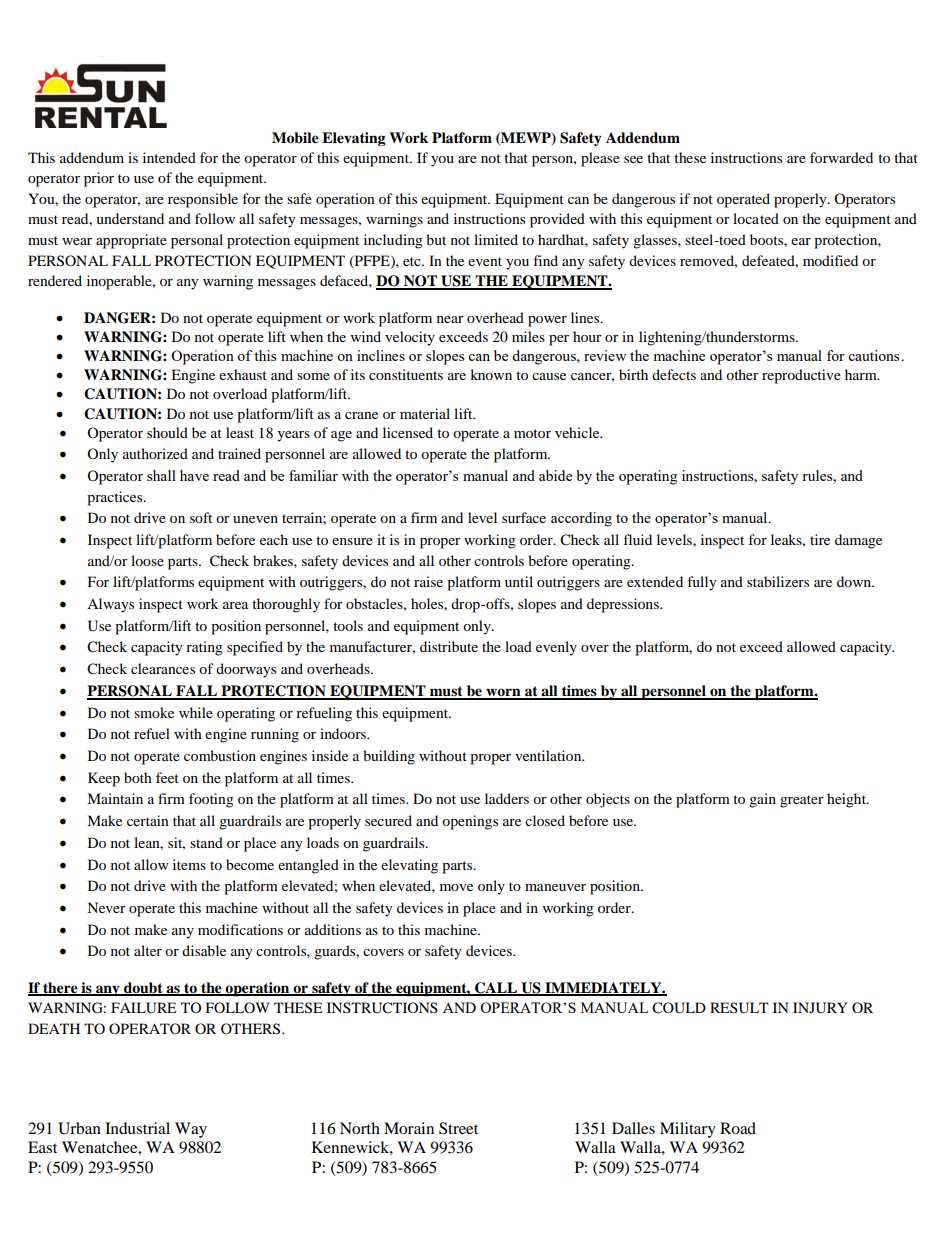 This screenshot has height=1233, width=952. I want to click on forwarded, so click(841, 157).
